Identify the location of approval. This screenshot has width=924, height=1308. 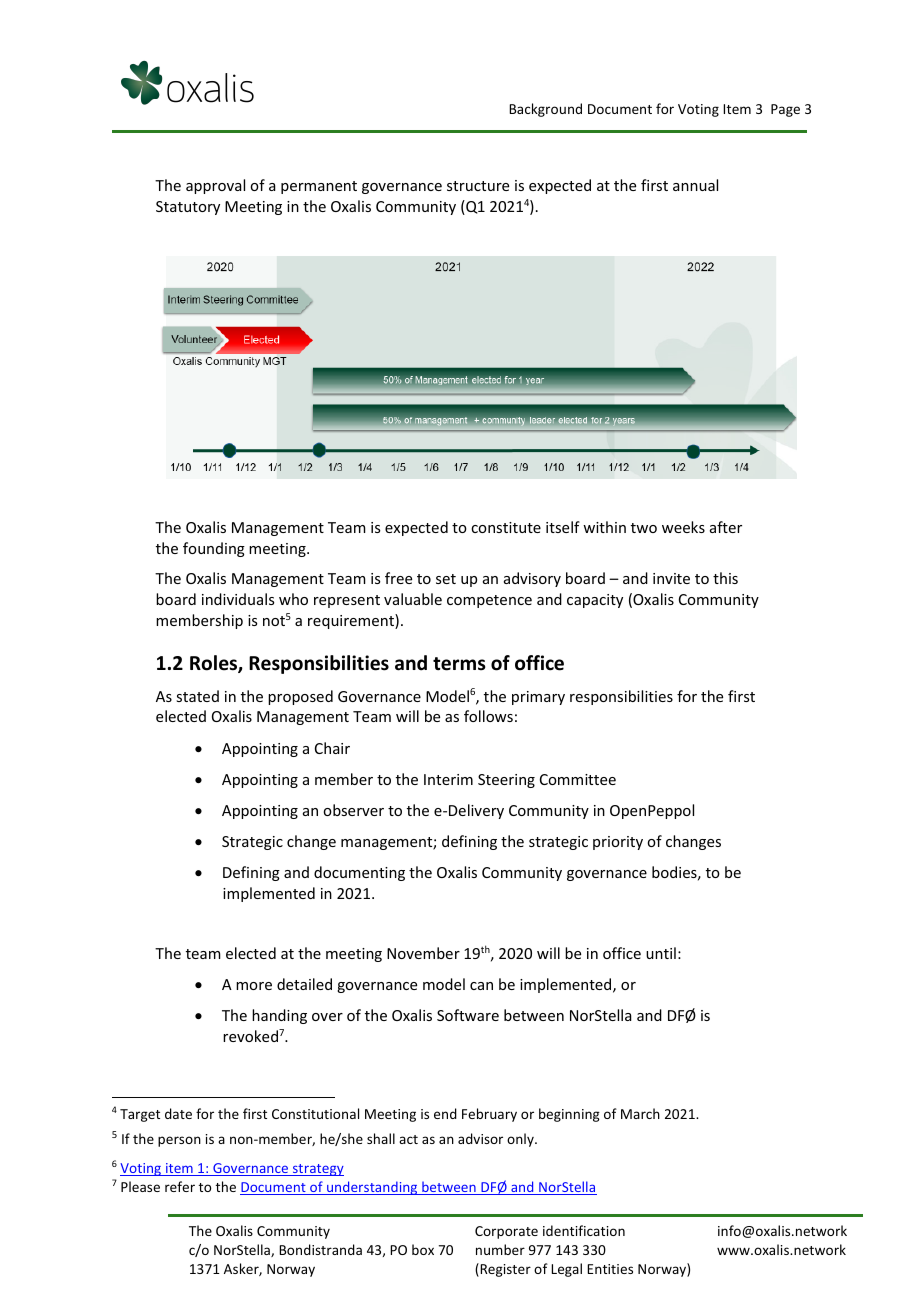
(215, 186).
